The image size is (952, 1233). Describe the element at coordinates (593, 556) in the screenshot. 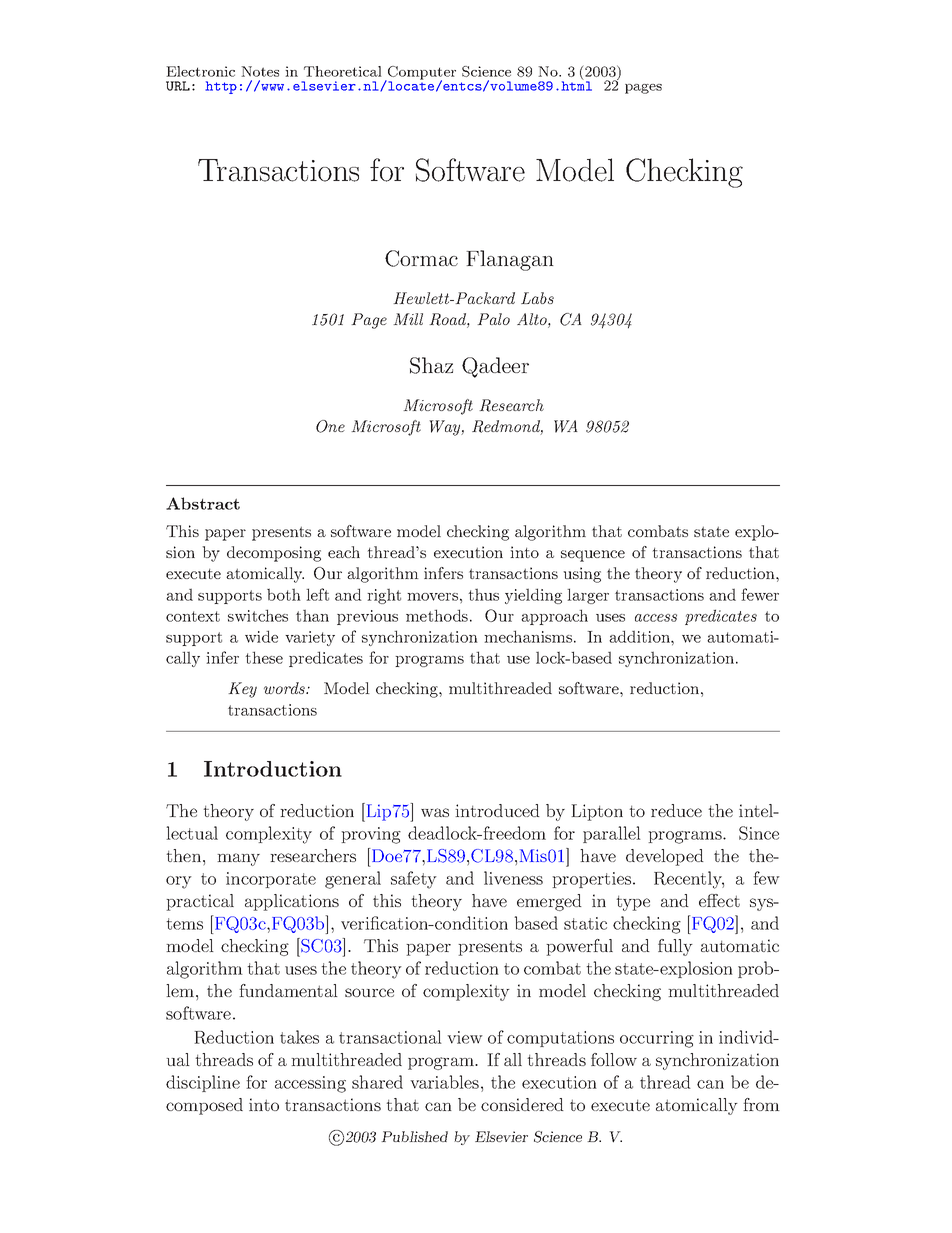

I see `sequence` at that location.
